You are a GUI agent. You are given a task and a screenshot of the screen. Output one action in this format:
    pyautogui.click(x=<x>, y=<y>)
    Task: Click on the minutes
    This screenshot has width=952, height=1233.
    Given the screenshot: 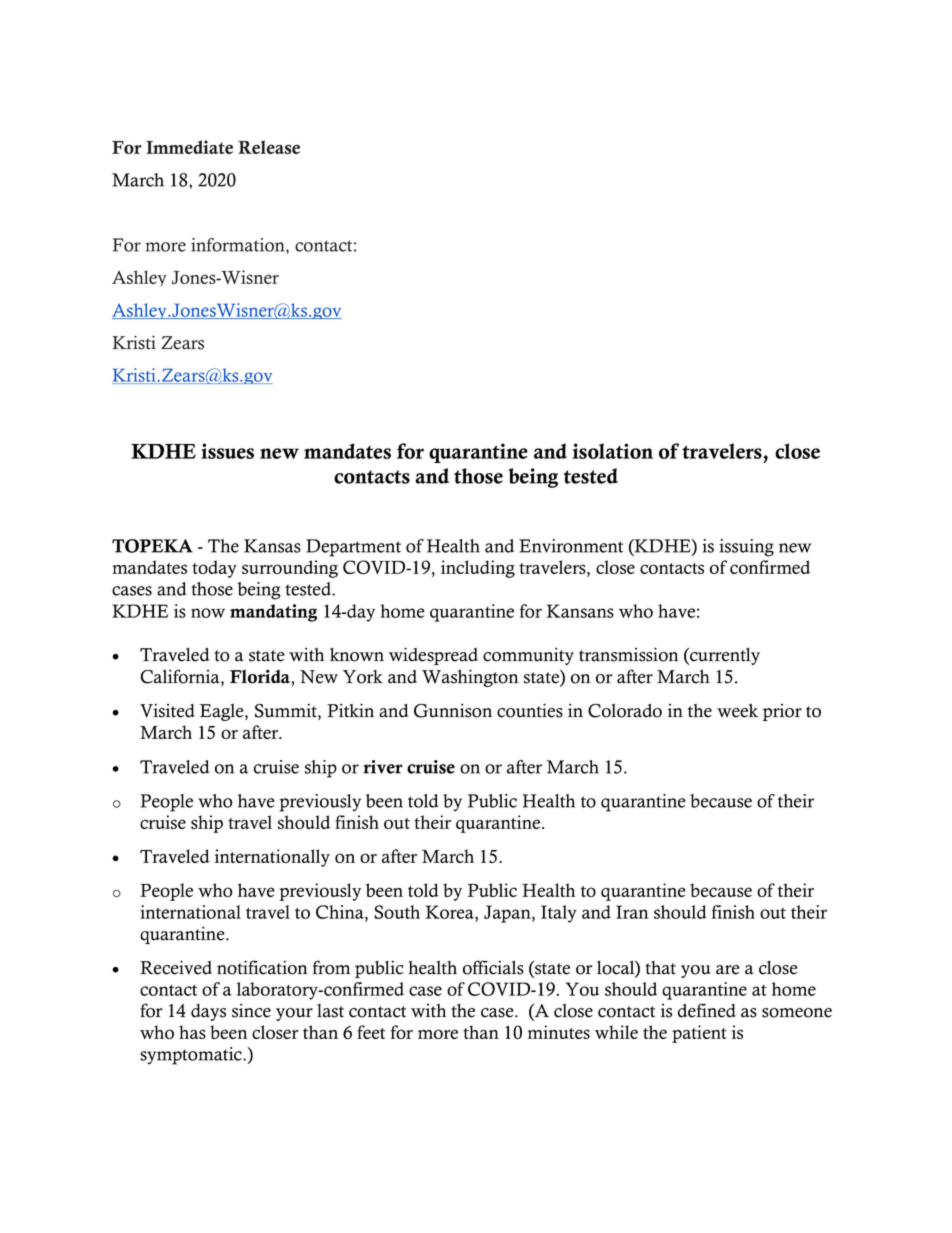 What is the action you would take?
    pyautogui.click(x=559, y=1032)
